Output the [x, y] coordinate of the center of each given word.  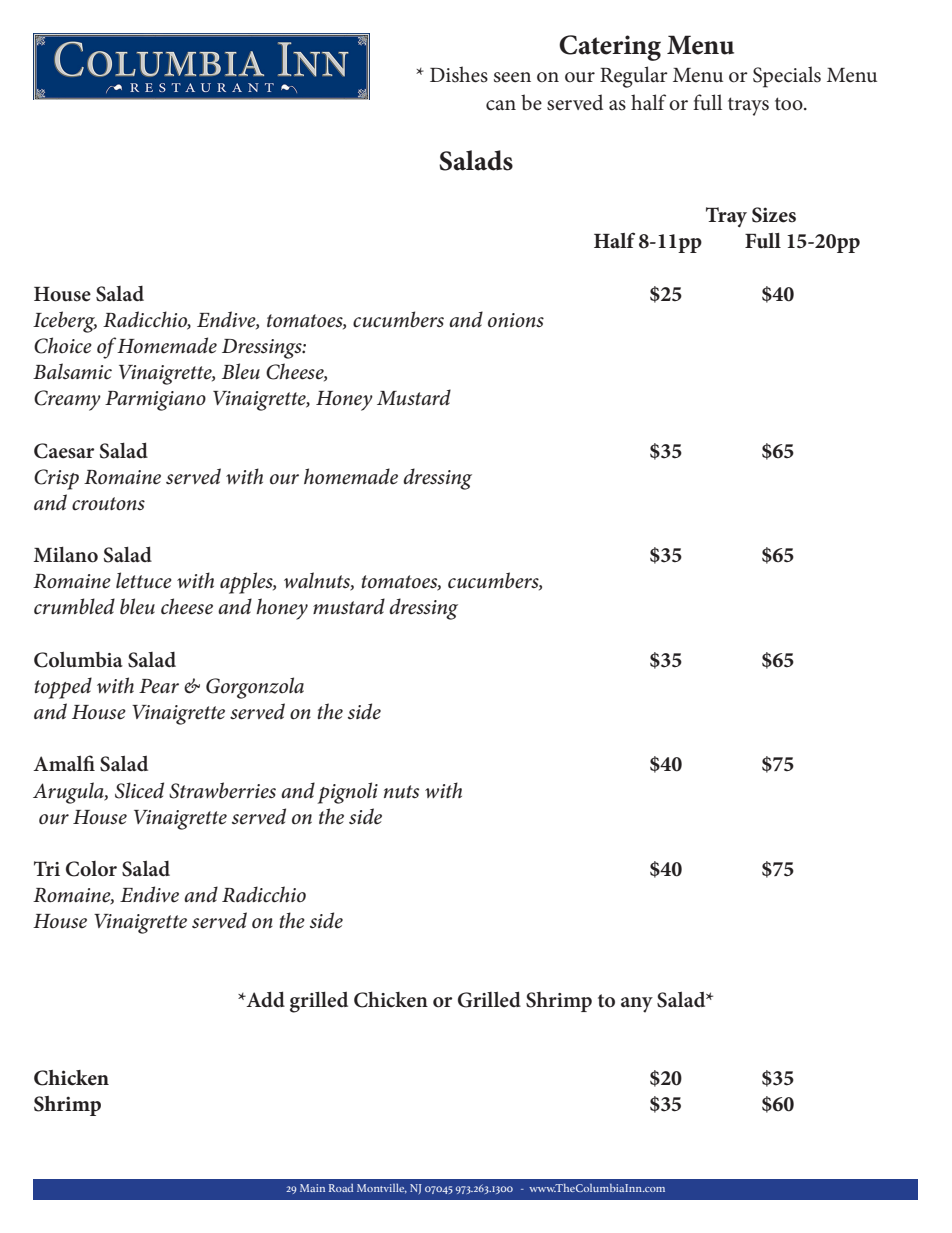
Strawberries [222, 790]
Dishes [459, 74]
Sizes [774, 215]
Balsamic [72, 371]
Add [264, 999]
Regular [634, 77]
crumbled [74, 606]
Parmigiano [155, 401]
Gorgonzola [255, 688]
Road [341, 1188]
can [501, 105]
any [637, 1005]
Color [91, 869]
